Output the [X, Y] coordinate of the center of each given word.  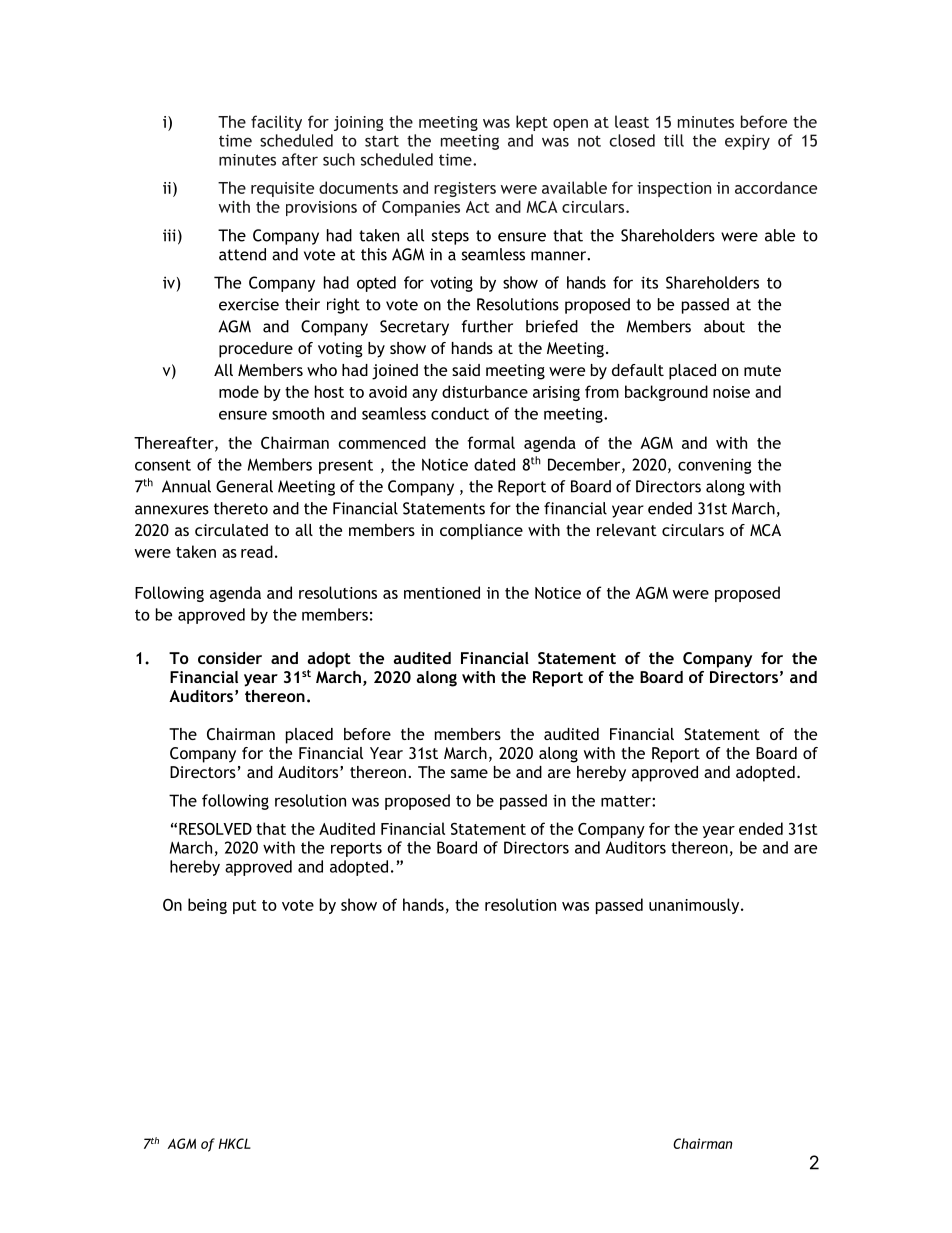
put [245, 907]
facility [276, 123]
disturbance [485, 391]
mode [239, 391]
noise [731, 392]
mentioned [442, 592]
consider [230, 658]
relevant [627, 530]
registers [465, 189]
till [674, 140]
